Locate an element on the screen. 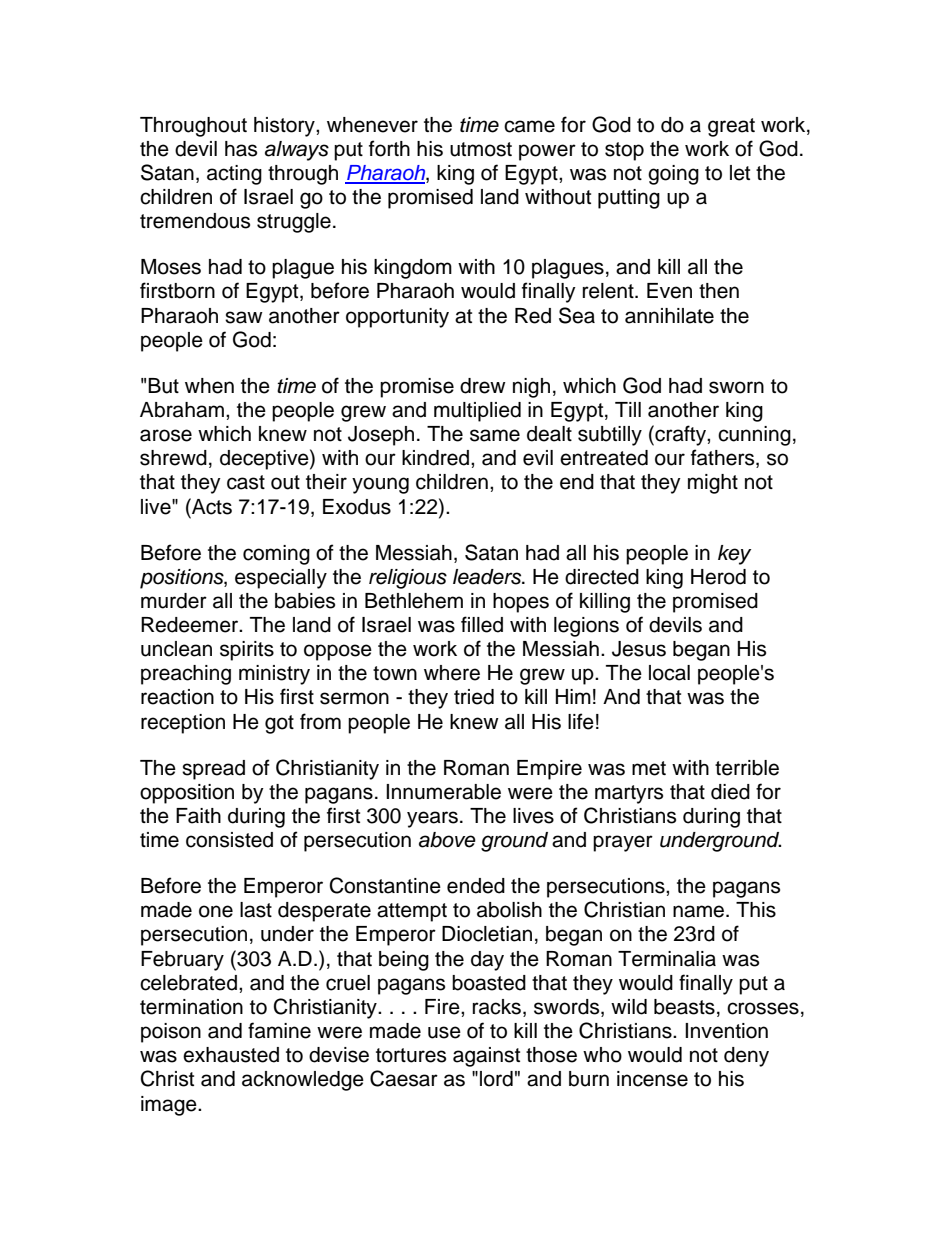  going is located at coordinates (673, 175).
